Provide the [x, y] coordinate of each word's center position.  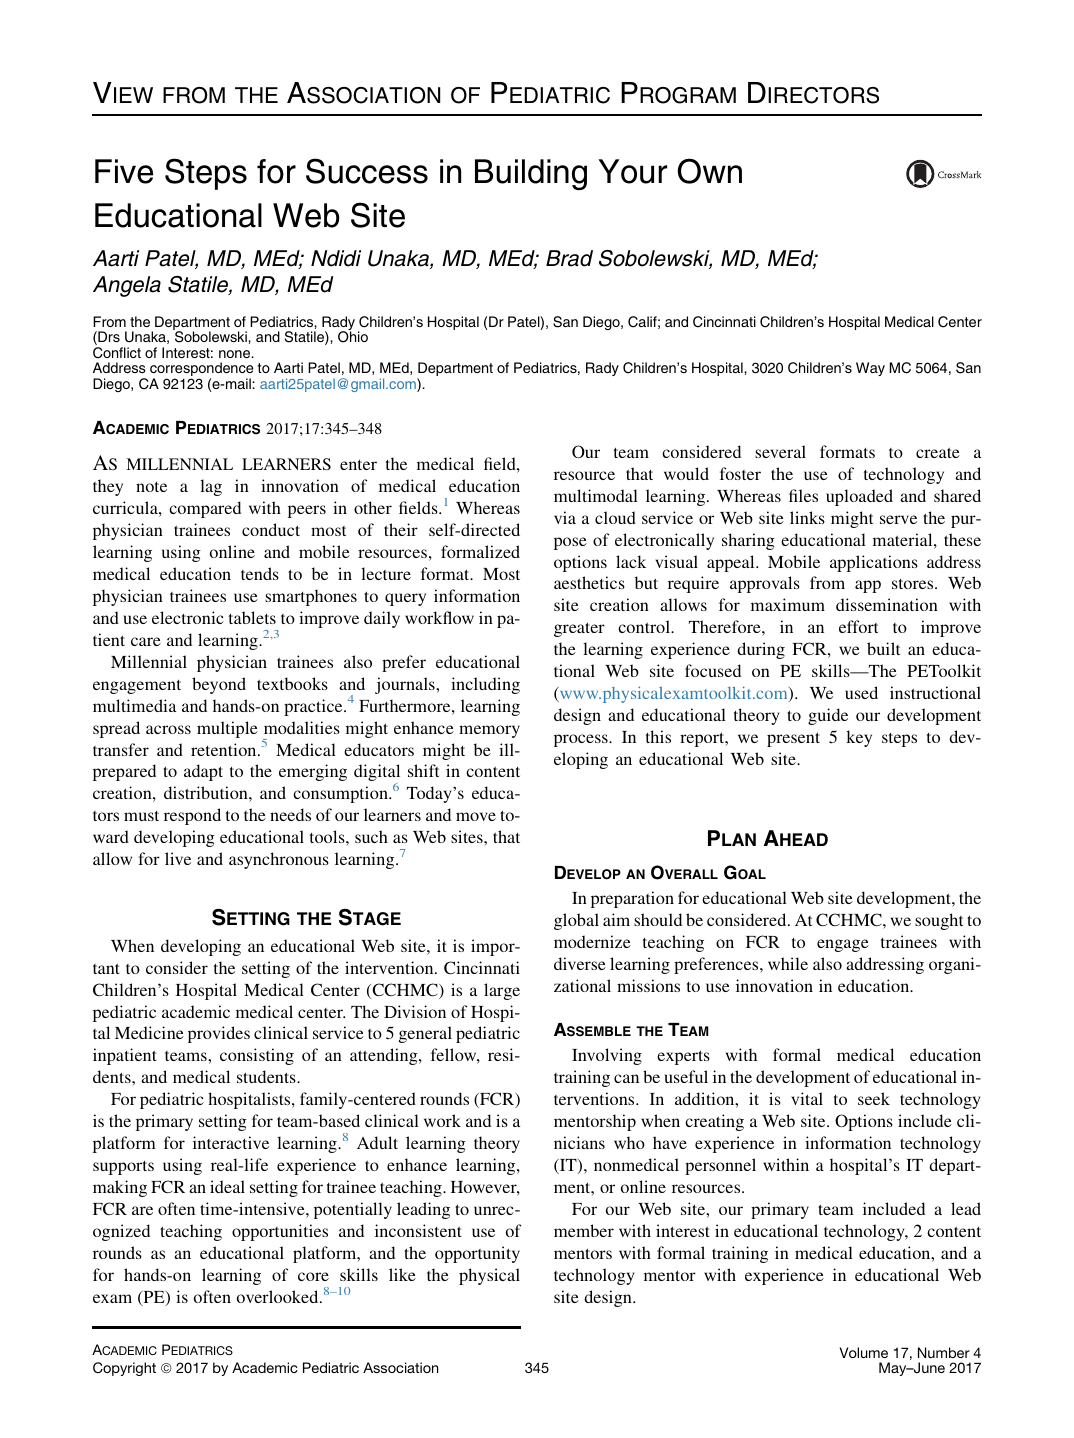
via [565, 517]
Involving [607, 1056]
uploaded [859, 497]
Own [709, 171]
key [859, 738]
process [582, 740]
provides [219, 1034]
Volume [864, 1352]
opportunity [477, 1254]
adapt [203, 772]
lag [211, 487]
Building [531, 174]
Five [124, 171]
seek [874, 1098]
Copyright [124, 1369]
